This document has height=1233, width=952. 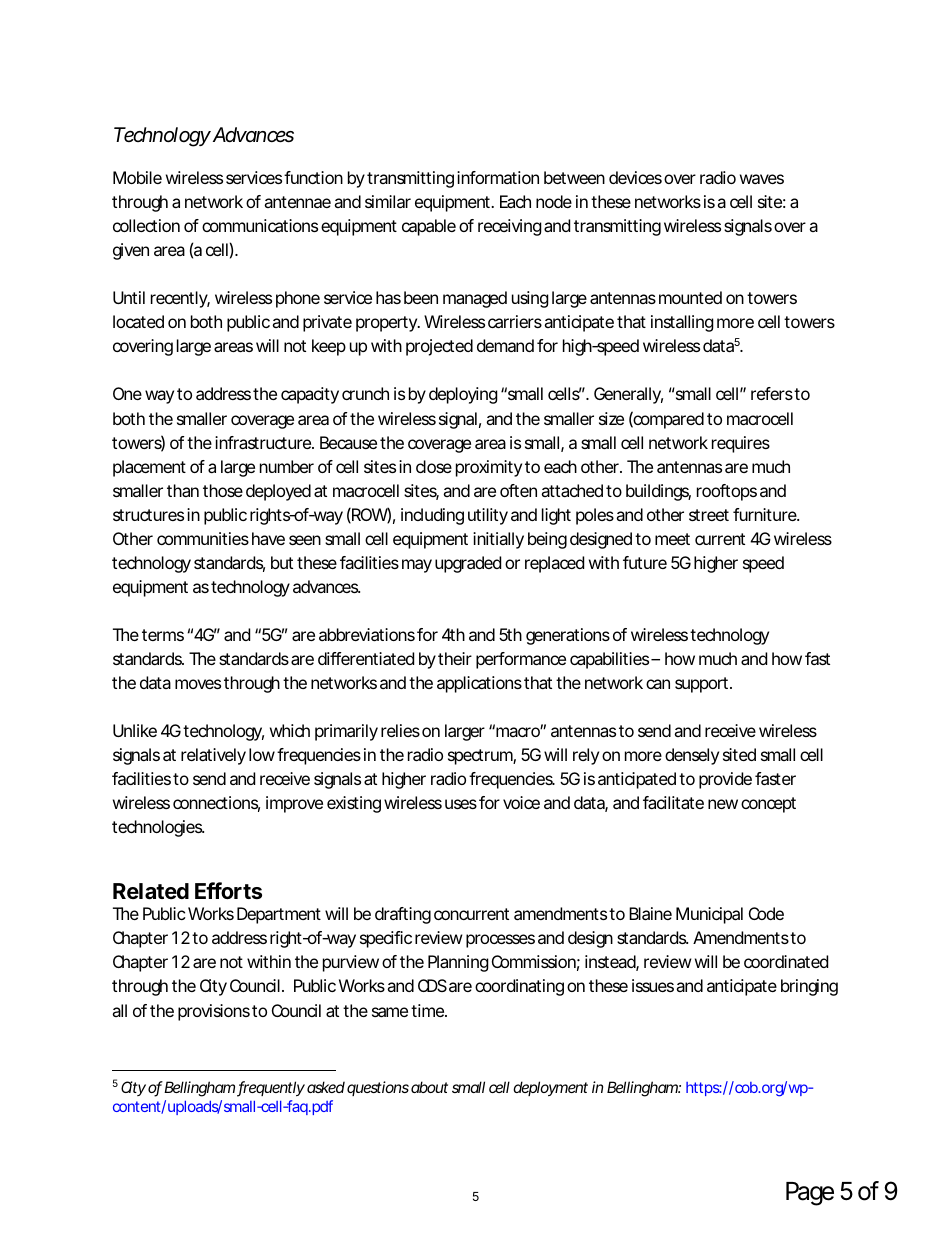 What do you see at coordinates (635, 177) in the document?
I see `devices` at bounding box center [635, 177].
